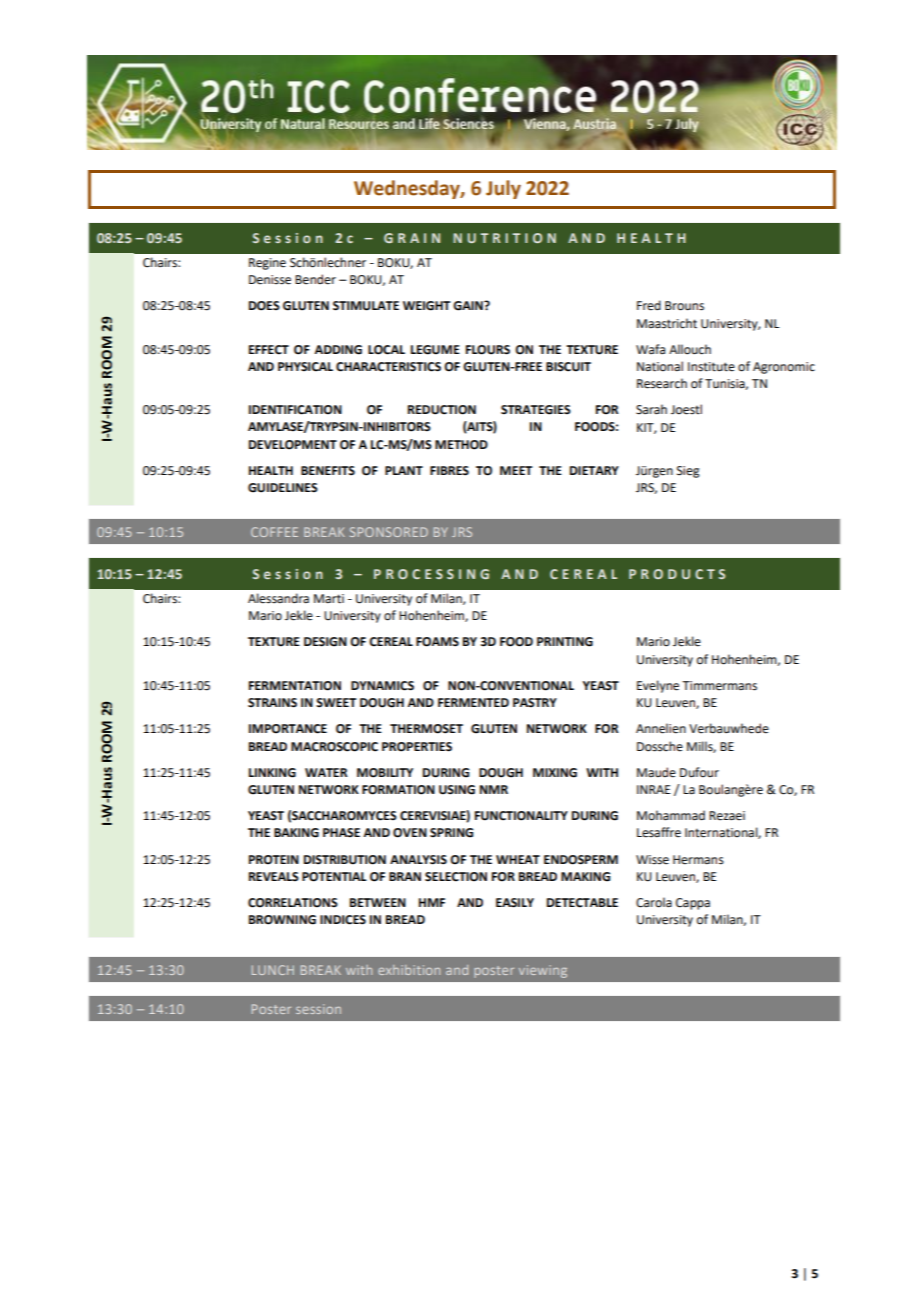 This image has height=1307, width=924. Describe the element at coordinates (565, 642) in the image. I see `PRINTING` at that location.
